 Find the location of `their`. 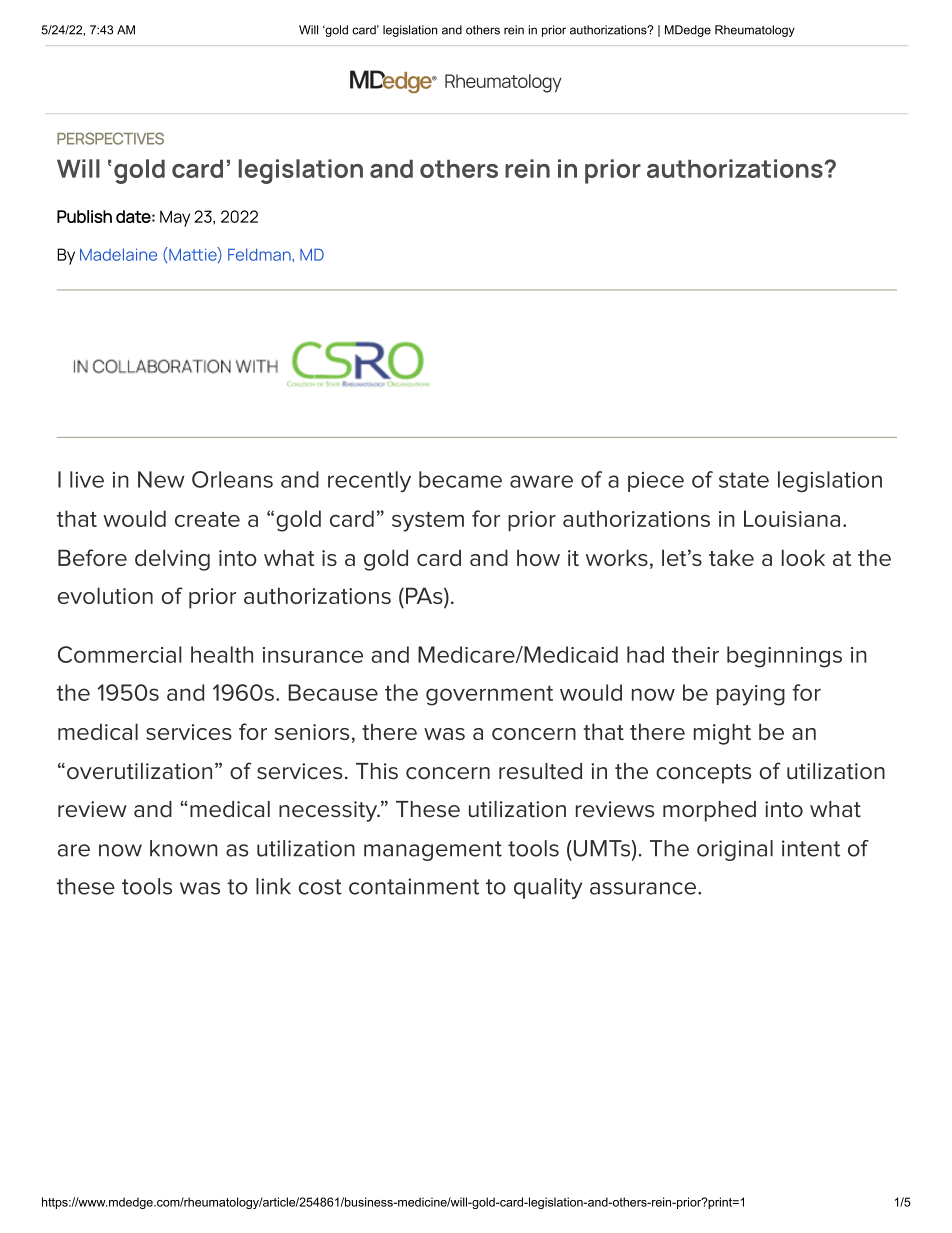

their is located at coordinates (695, 654).
